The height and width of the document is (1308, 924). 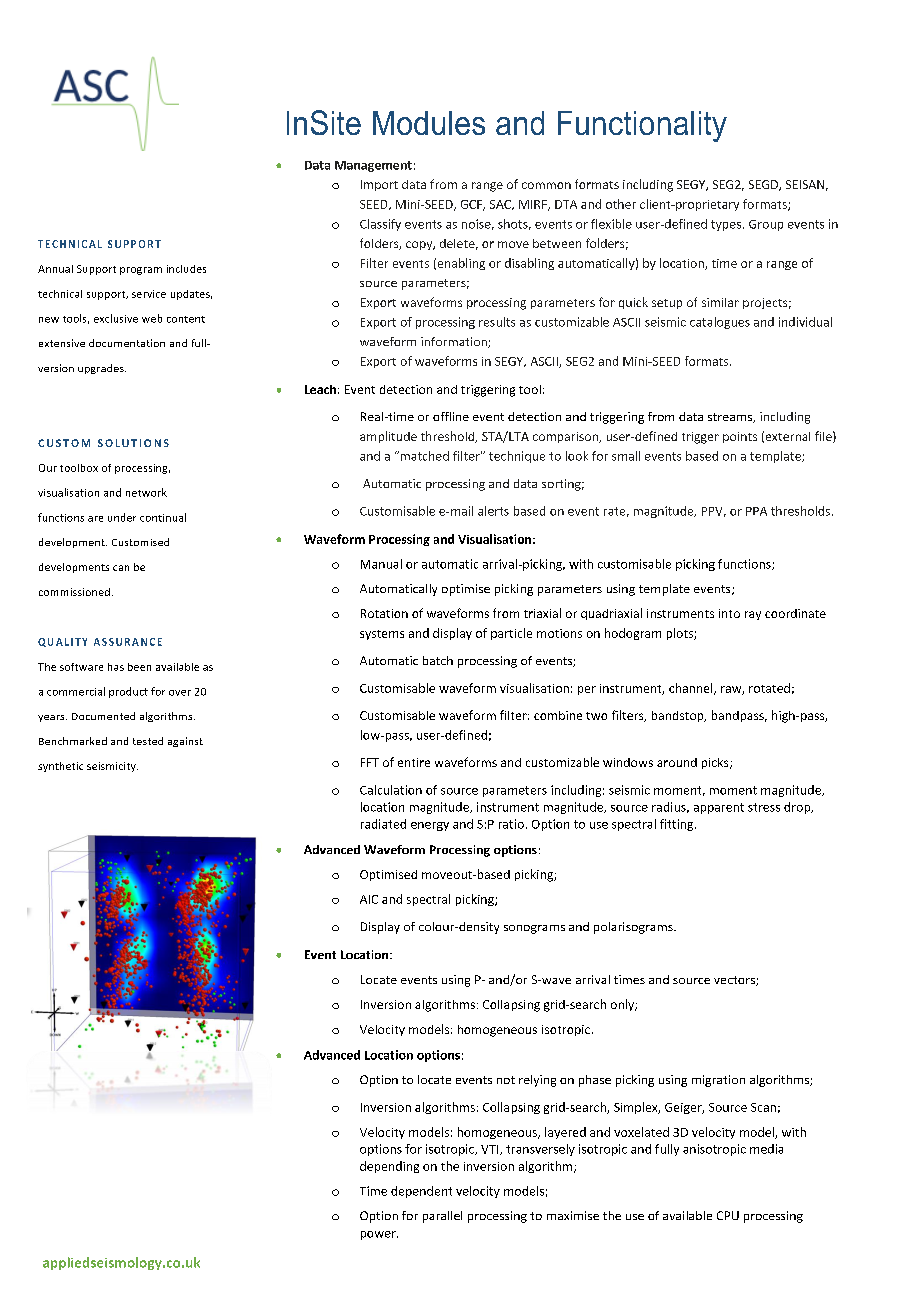 I want to click on fitting, so click(x=678, y=825).
